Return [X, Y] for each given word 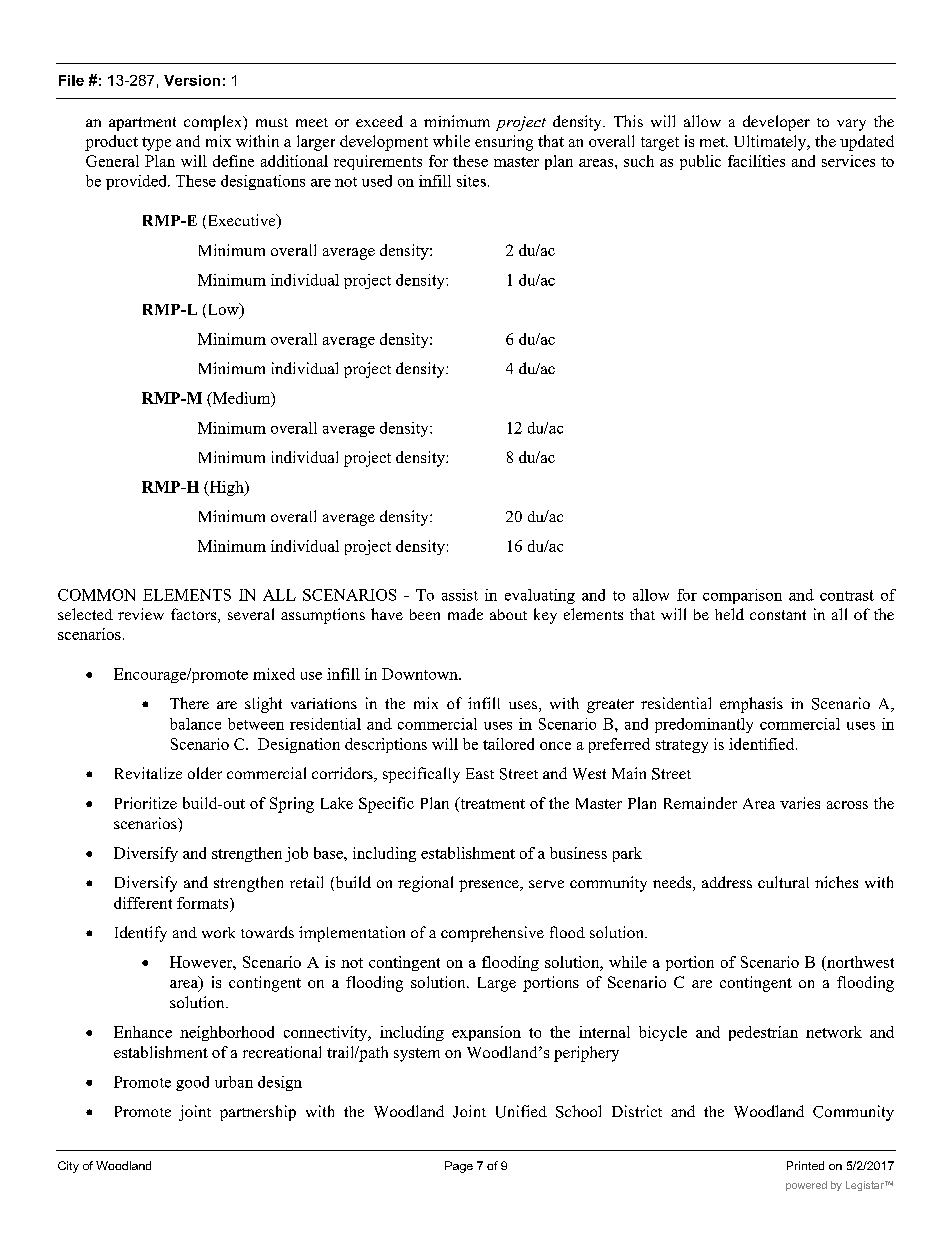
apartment [142, 124]
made [465, 614]
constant [778, 615]
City [68, 1167]
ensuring [504, 143]
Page [459, 1167]
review [141, 614]
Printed [805, 1165]
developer [776, 123]
